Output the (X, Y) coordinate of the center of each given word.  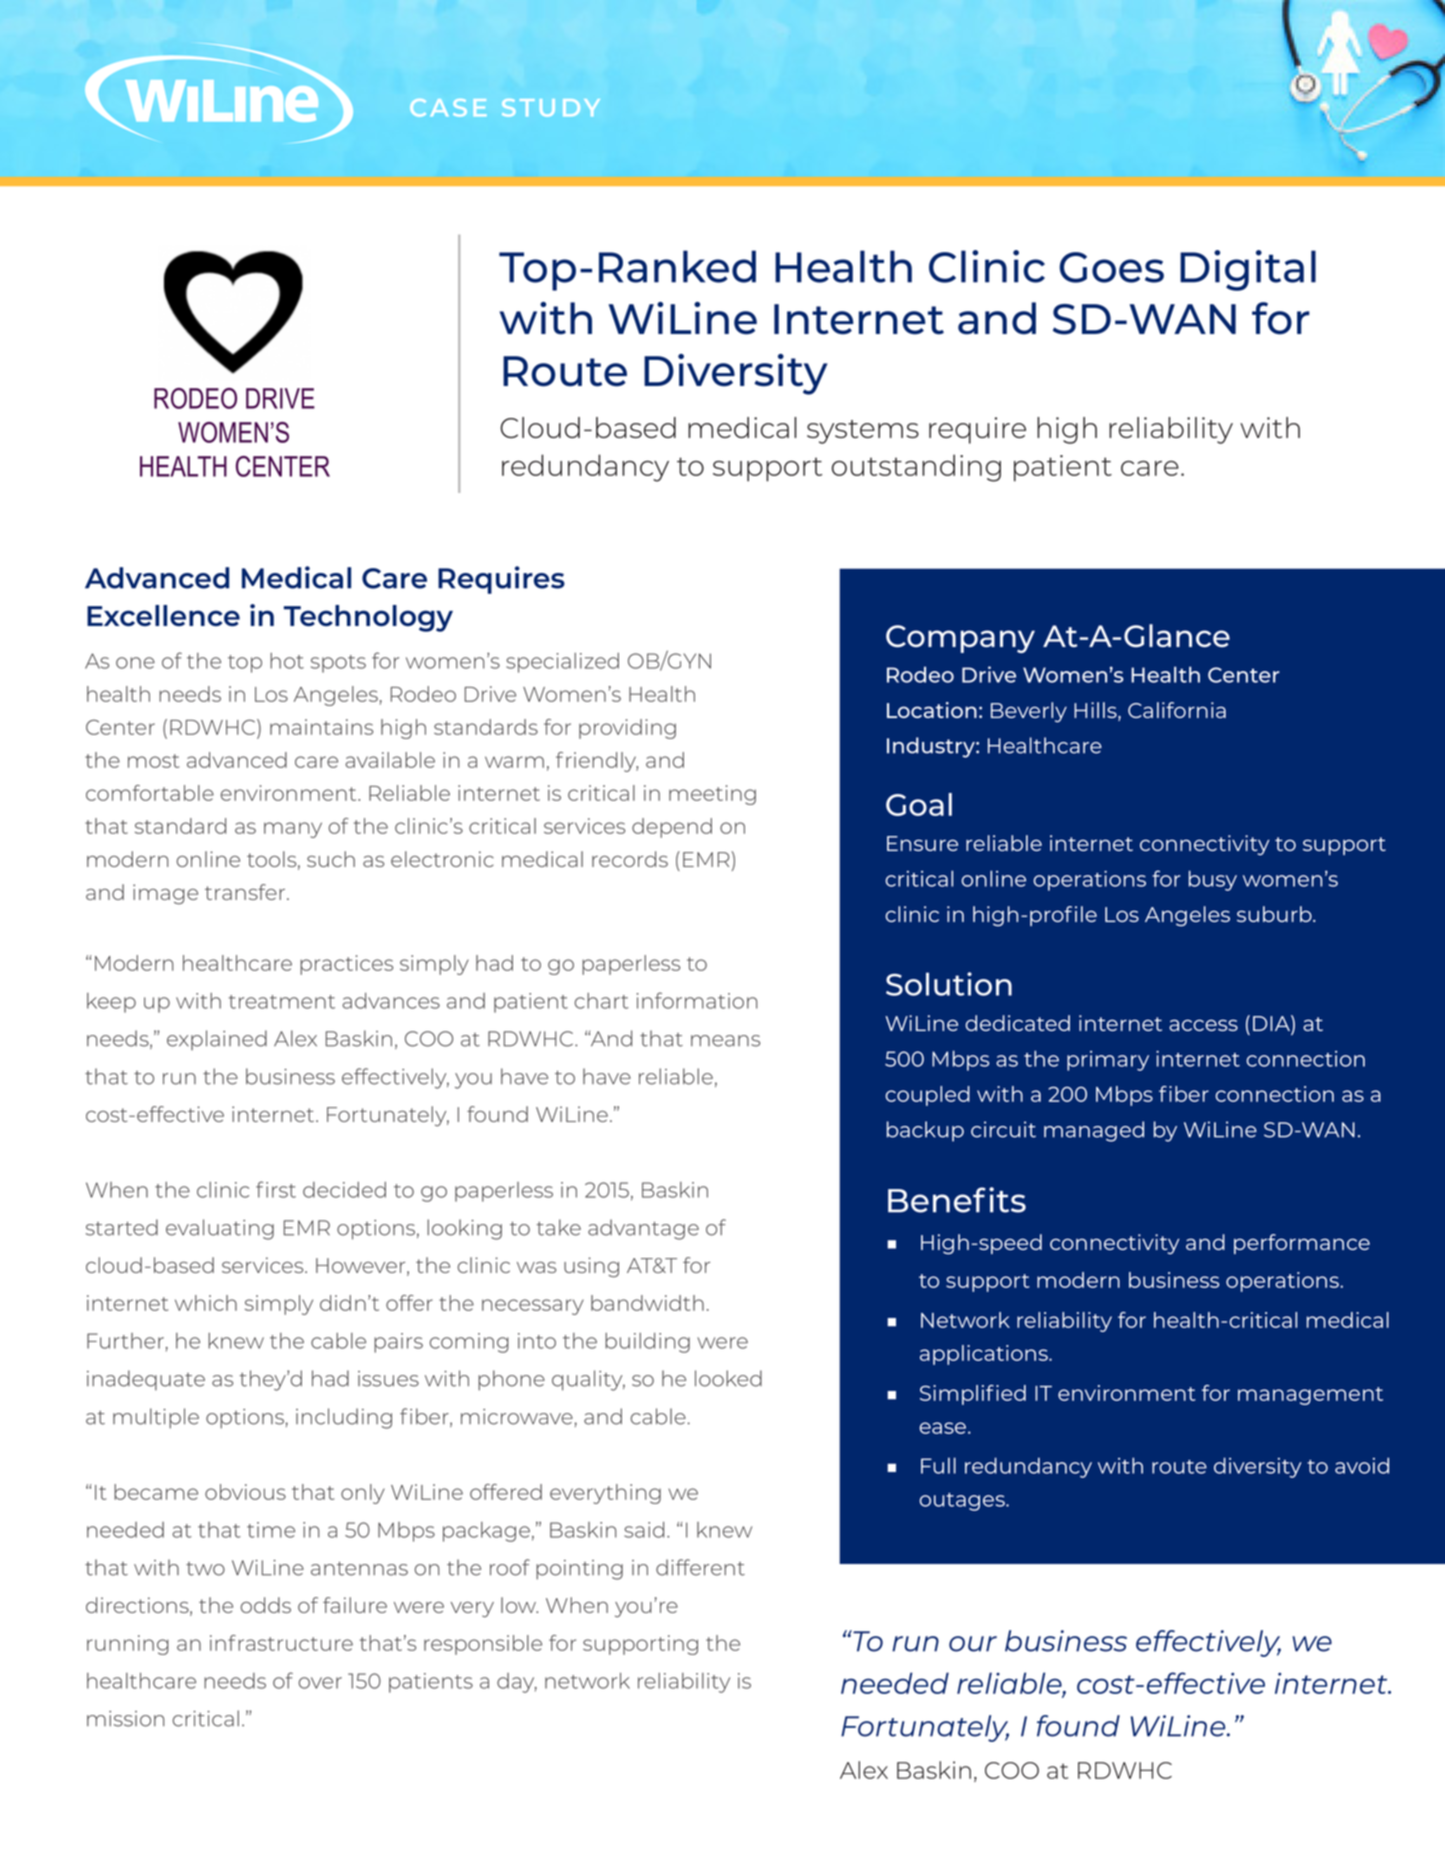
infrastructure (281, 1643)
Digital (1248, 270)
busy (1213, 880)
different (700, 1567)
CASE (448, 108)
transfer (246, 892)
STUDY (551, 108)
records (630, 859)
